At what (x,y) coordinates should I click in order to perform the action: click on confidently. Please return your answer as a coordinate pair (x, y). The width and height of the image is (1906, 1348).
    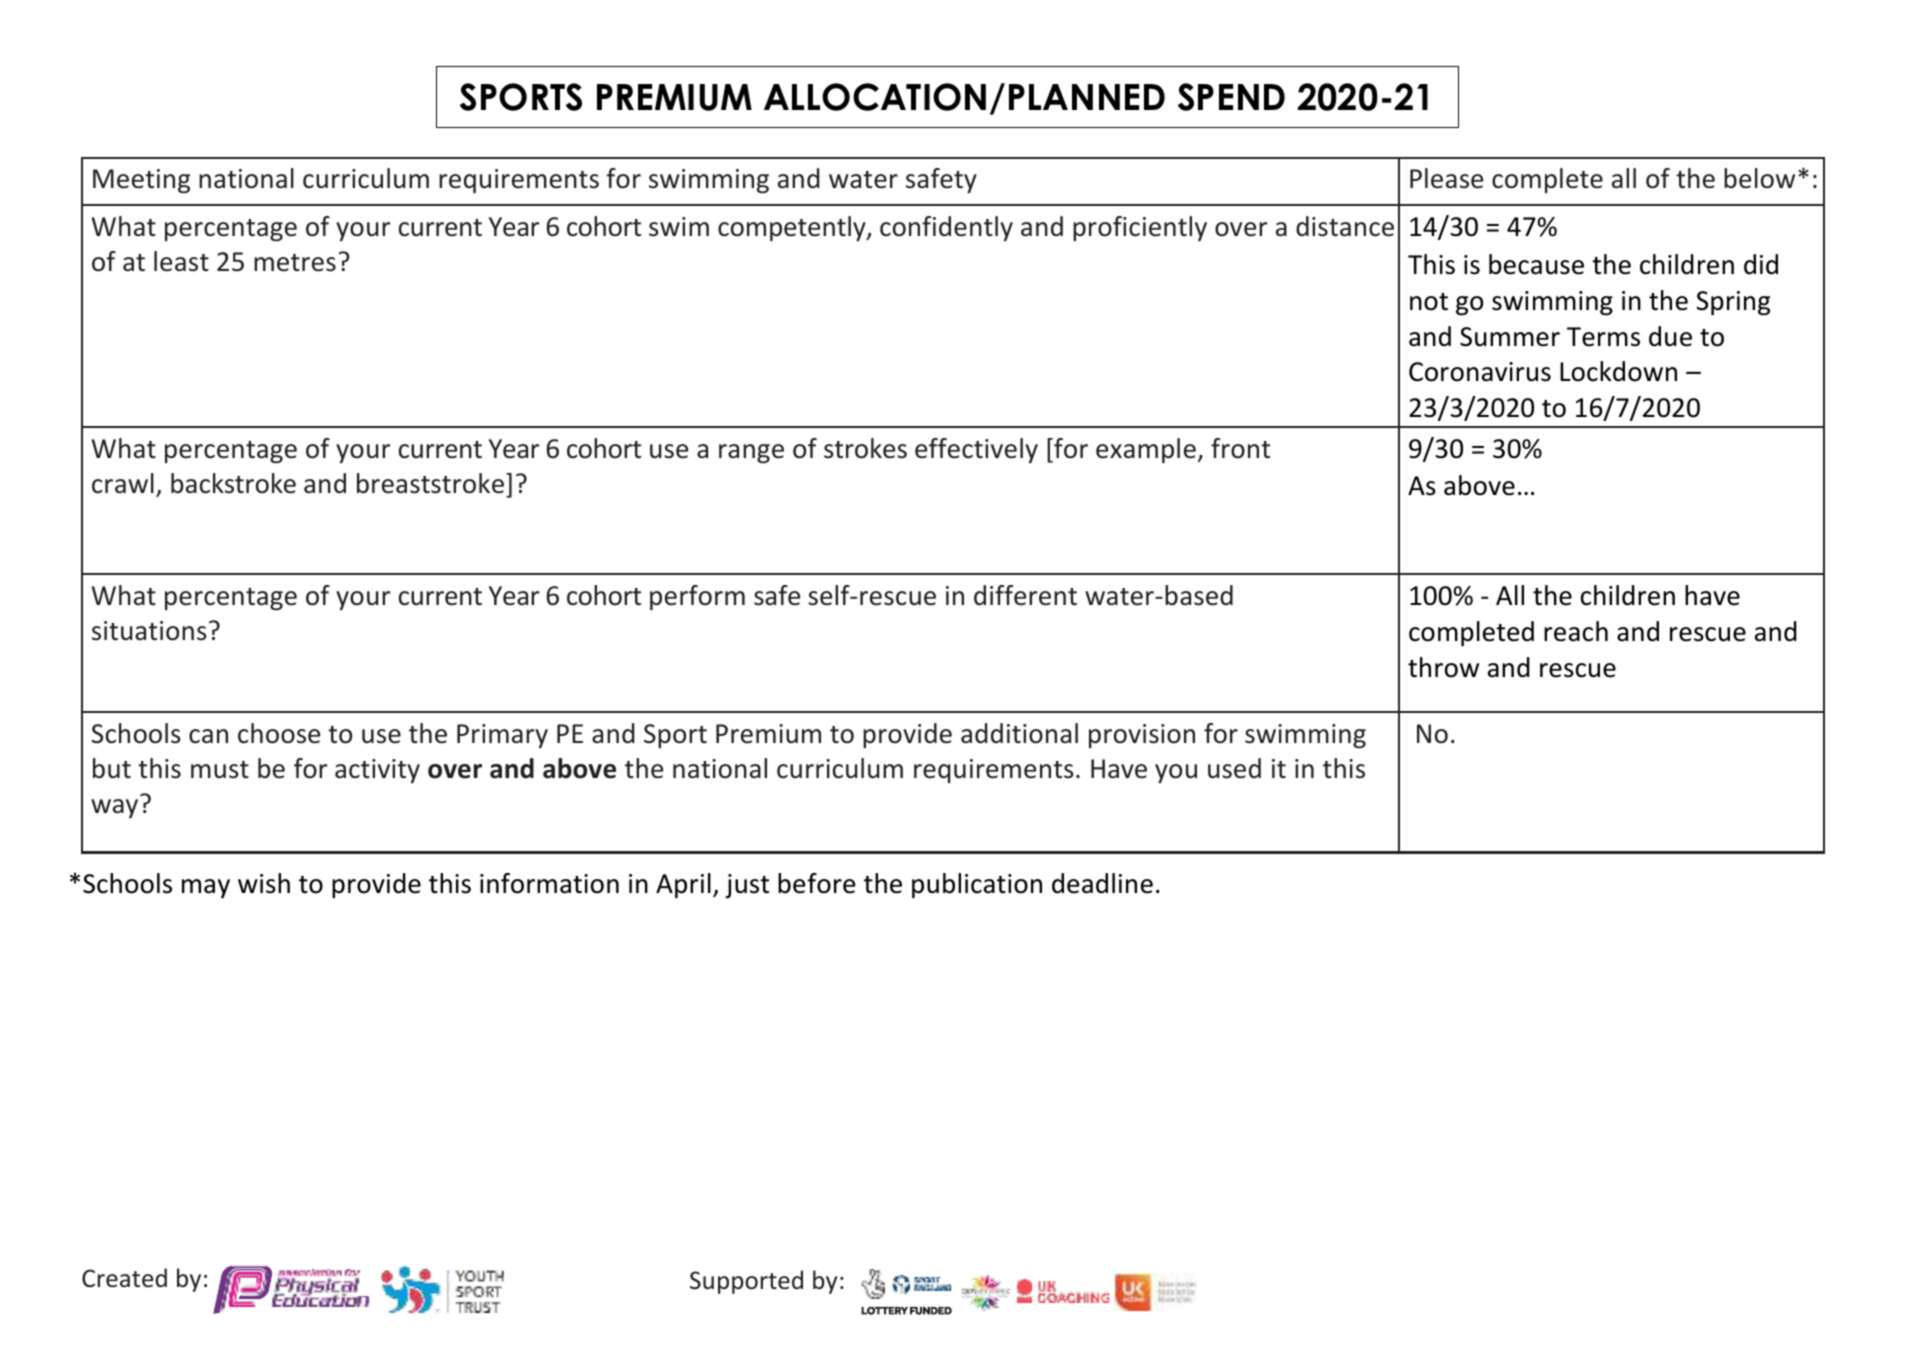
    Looking at the image, I should click on (946, 228).
